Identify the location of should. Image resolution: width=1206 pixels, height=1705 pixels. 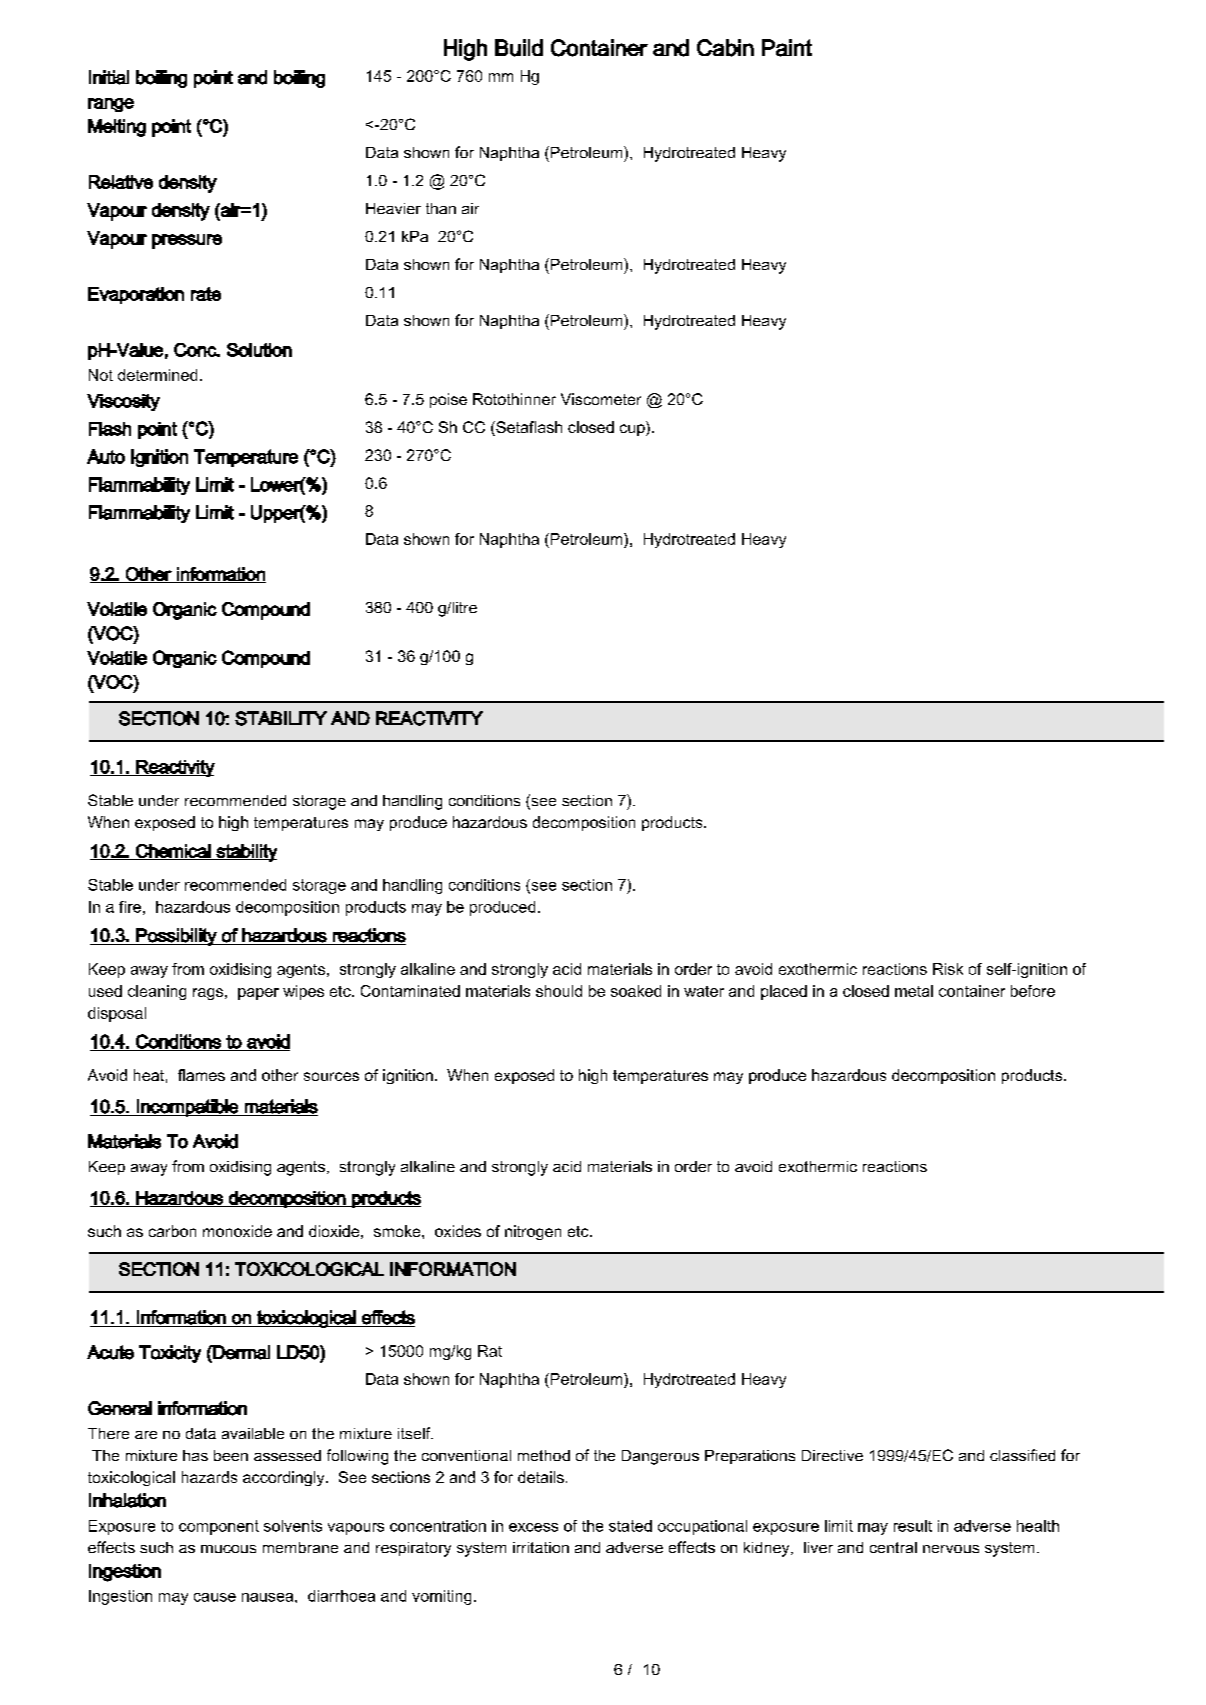
(559, 991).
